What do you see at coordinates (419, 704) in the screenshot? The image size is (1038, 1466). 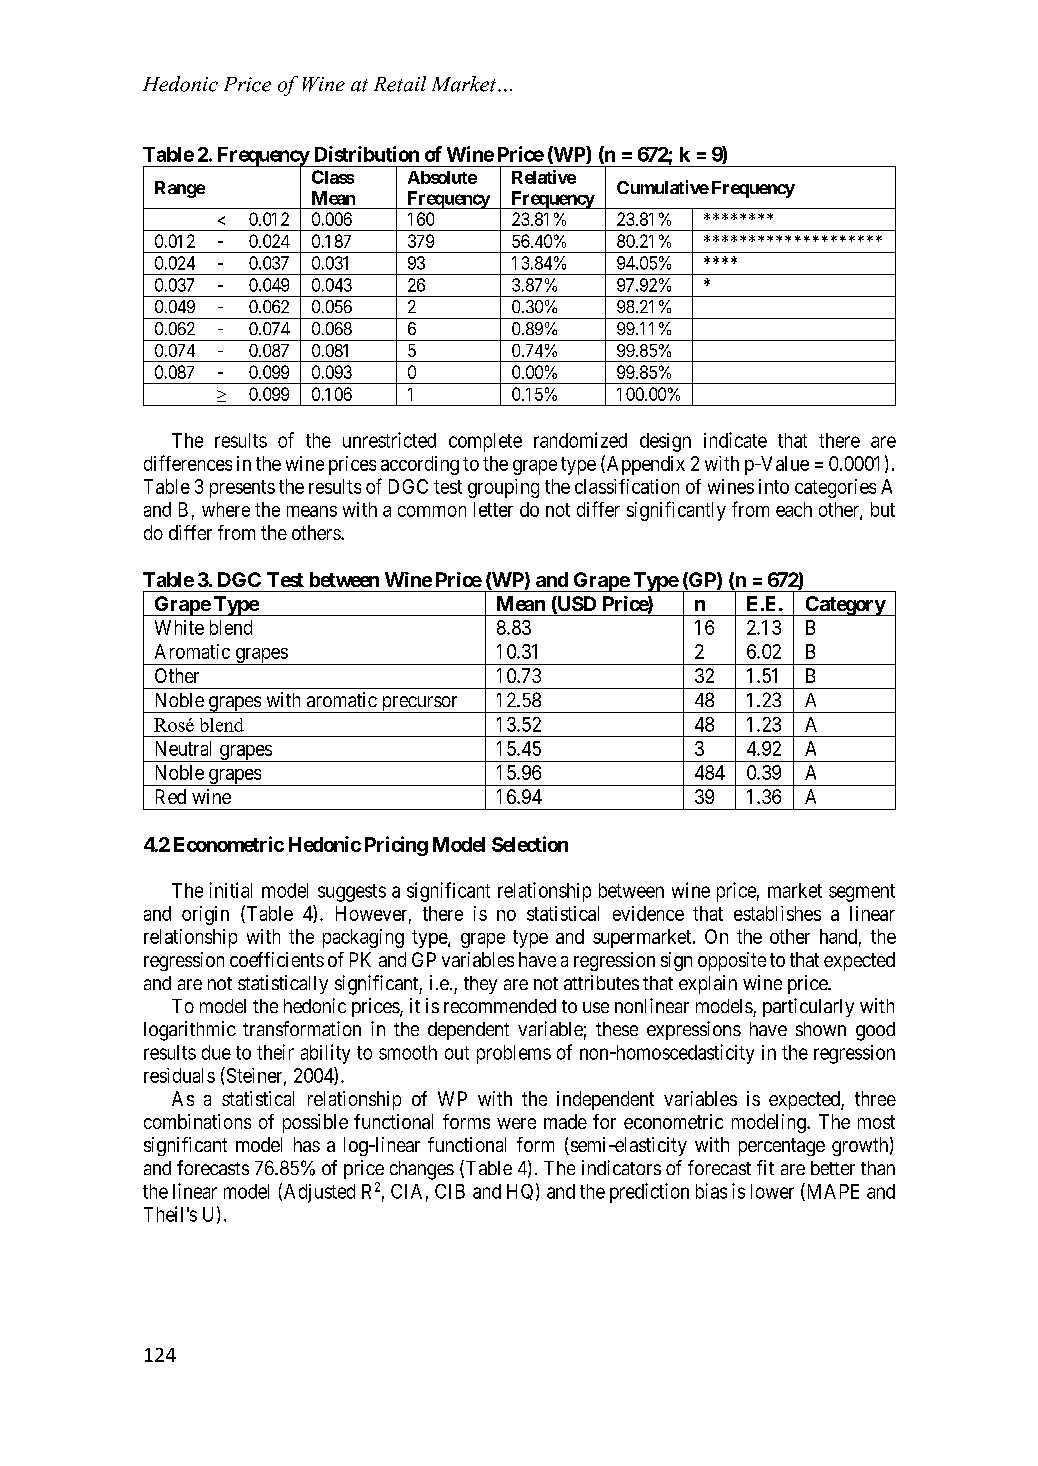 I see `precursor` at bounding box center [419, 704].
